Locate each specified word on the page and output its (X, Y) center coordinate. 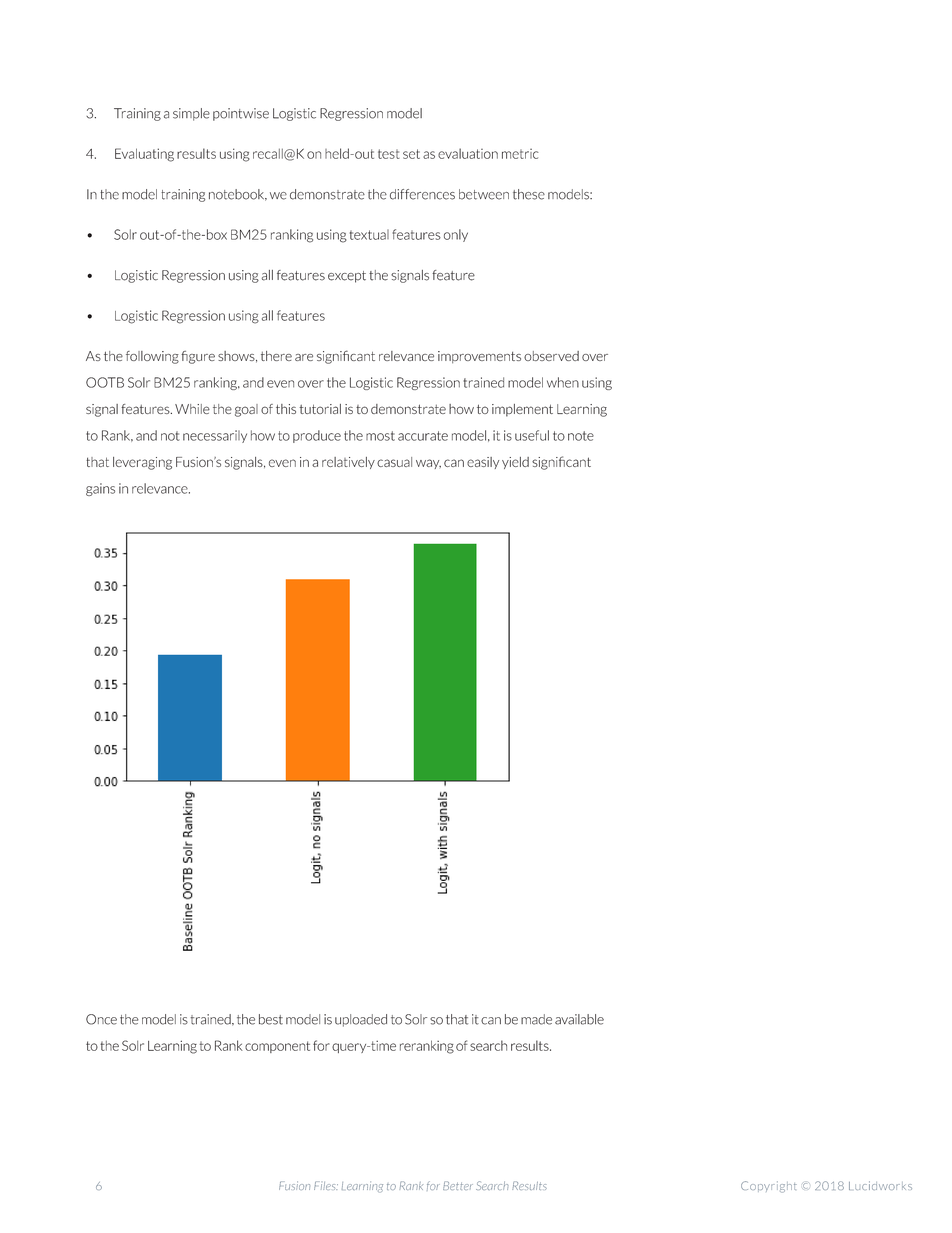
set (411, 154)
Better (458, 1185)
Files (326, 1185)
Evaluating (144, 155)
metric (520, 154)
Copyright (769, 1187)
